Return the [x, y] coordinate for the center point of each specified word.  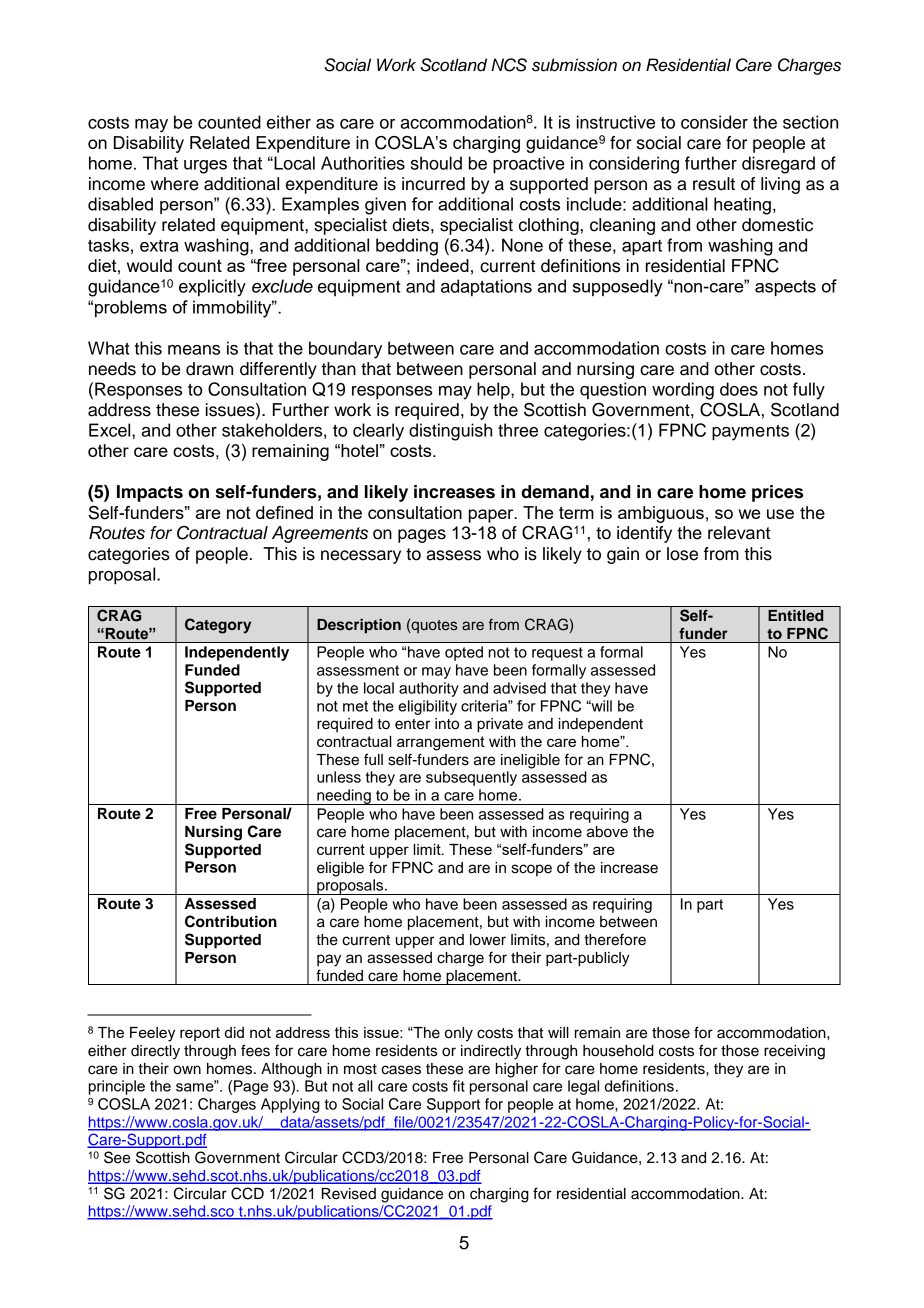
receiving [794, 1052]
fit [459, 1086]
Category [218, 626]
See [117, 1157]
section [810, 122]
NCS [509, 65]
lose [682, 554]
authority [429, 689]
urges [205, 167]
